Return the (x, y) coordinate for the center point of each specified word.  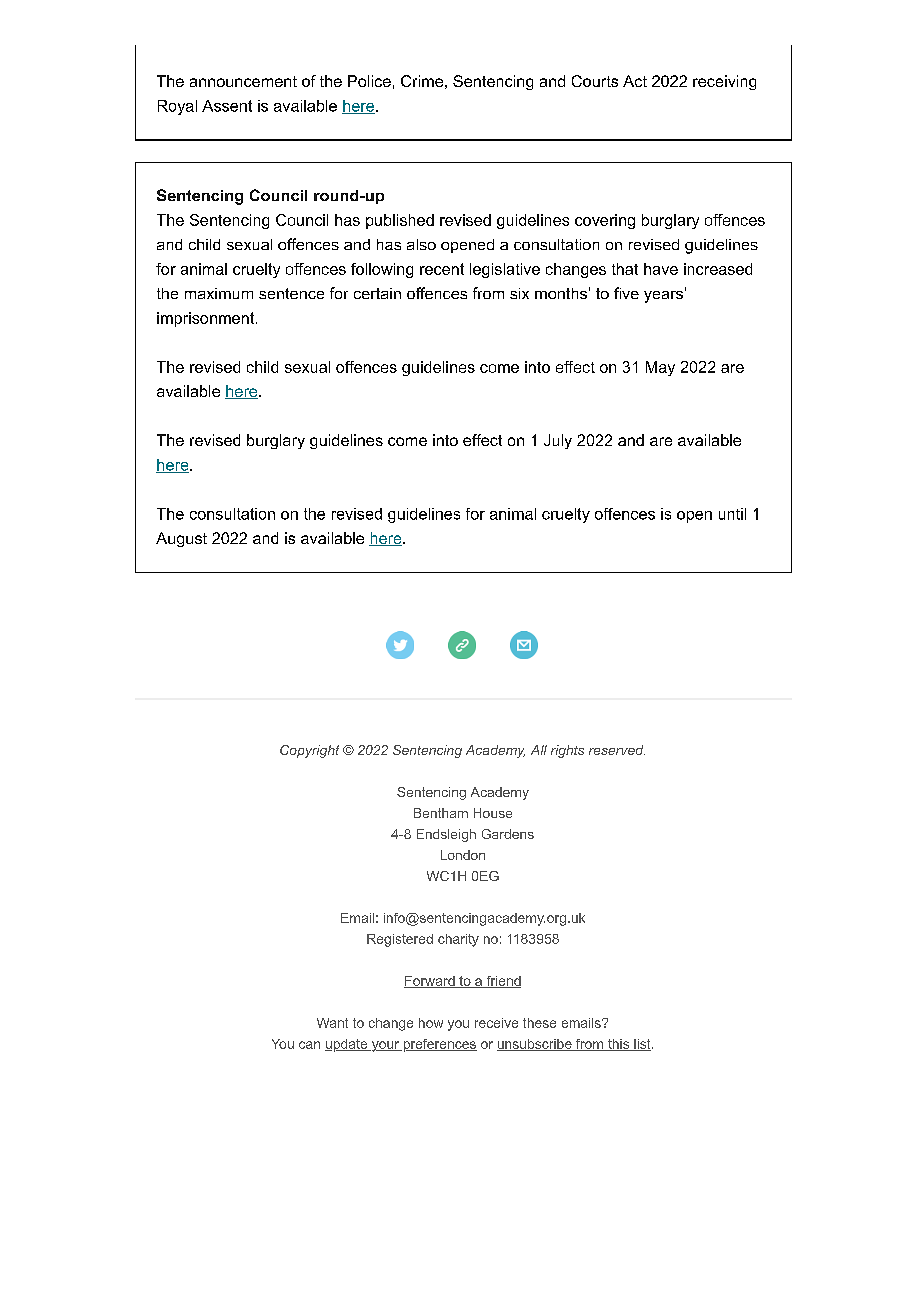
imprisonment (207, 319)
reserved (617, 750)
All (539, 750)
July (558, 441)
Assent (227, 106)
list (642, 1045)
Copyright (309, 751)
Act (635, 81)
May (660, 368)
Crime (422, 81)
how (431, 1023)
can (309, 1045)
